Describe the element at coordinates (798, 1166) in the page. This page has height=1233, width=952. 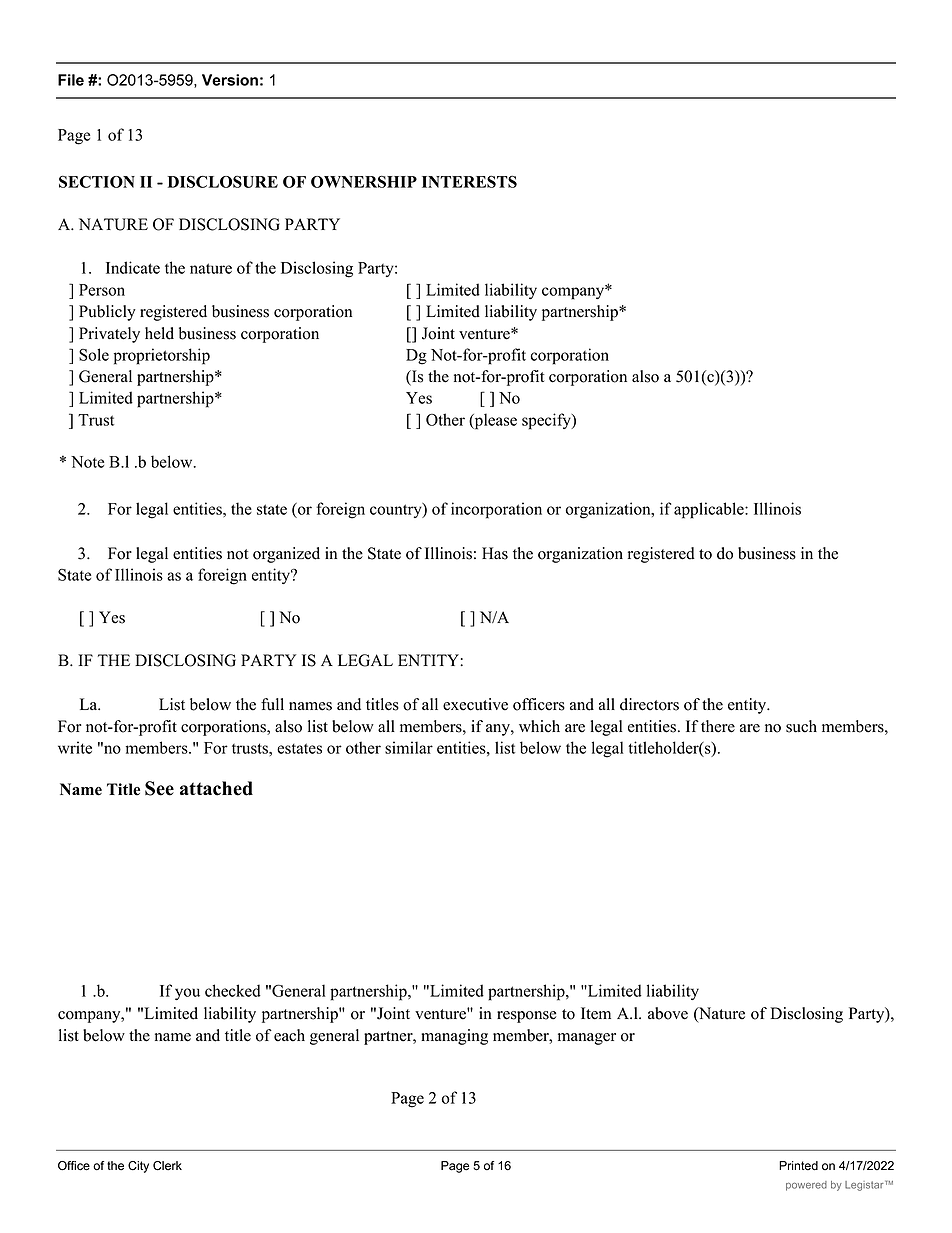
I see `Printed` at that location.
